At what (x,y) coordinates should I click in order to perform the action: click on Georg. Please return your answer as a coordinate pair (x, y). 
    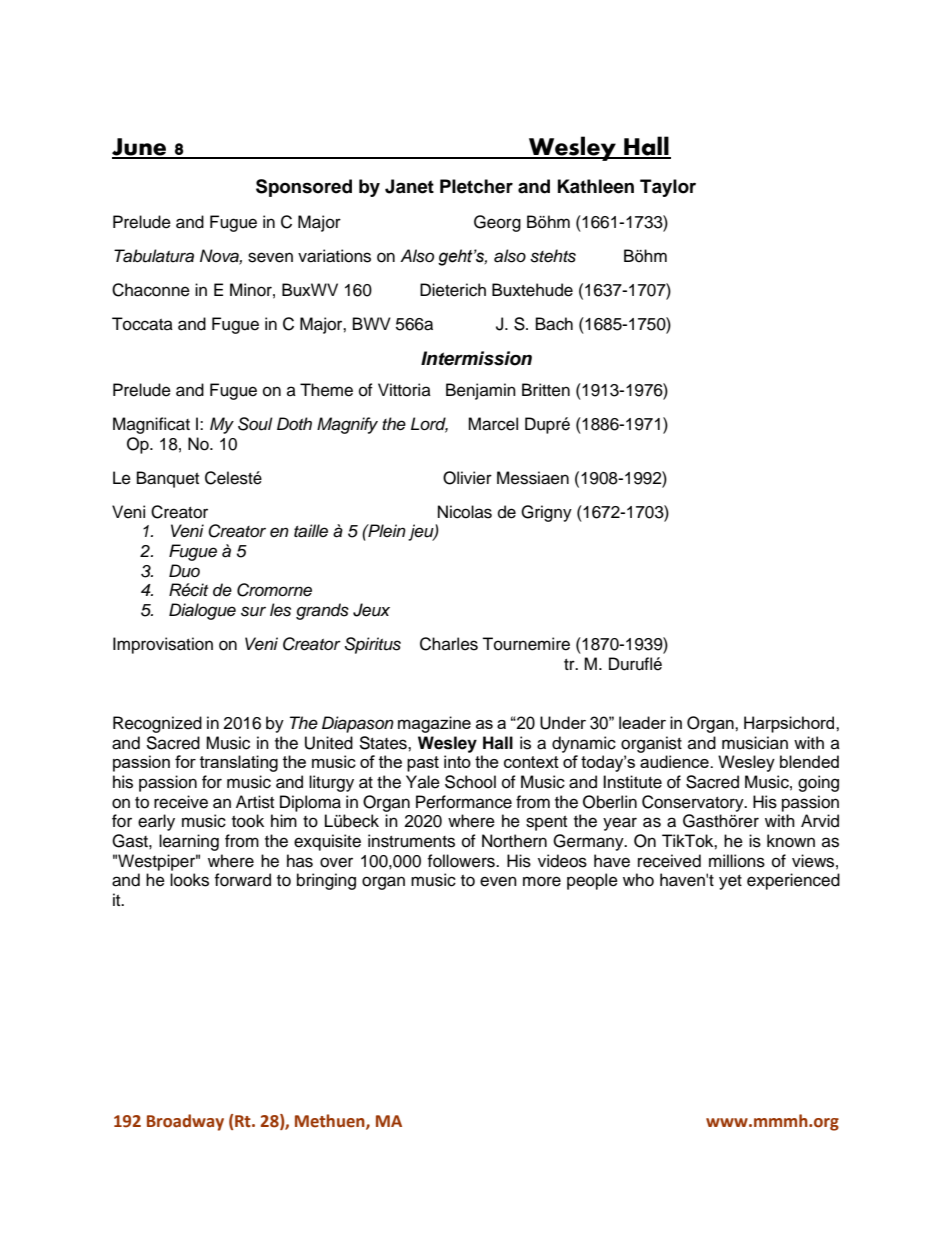
    Looking at the image, I should click on (497, 223).
